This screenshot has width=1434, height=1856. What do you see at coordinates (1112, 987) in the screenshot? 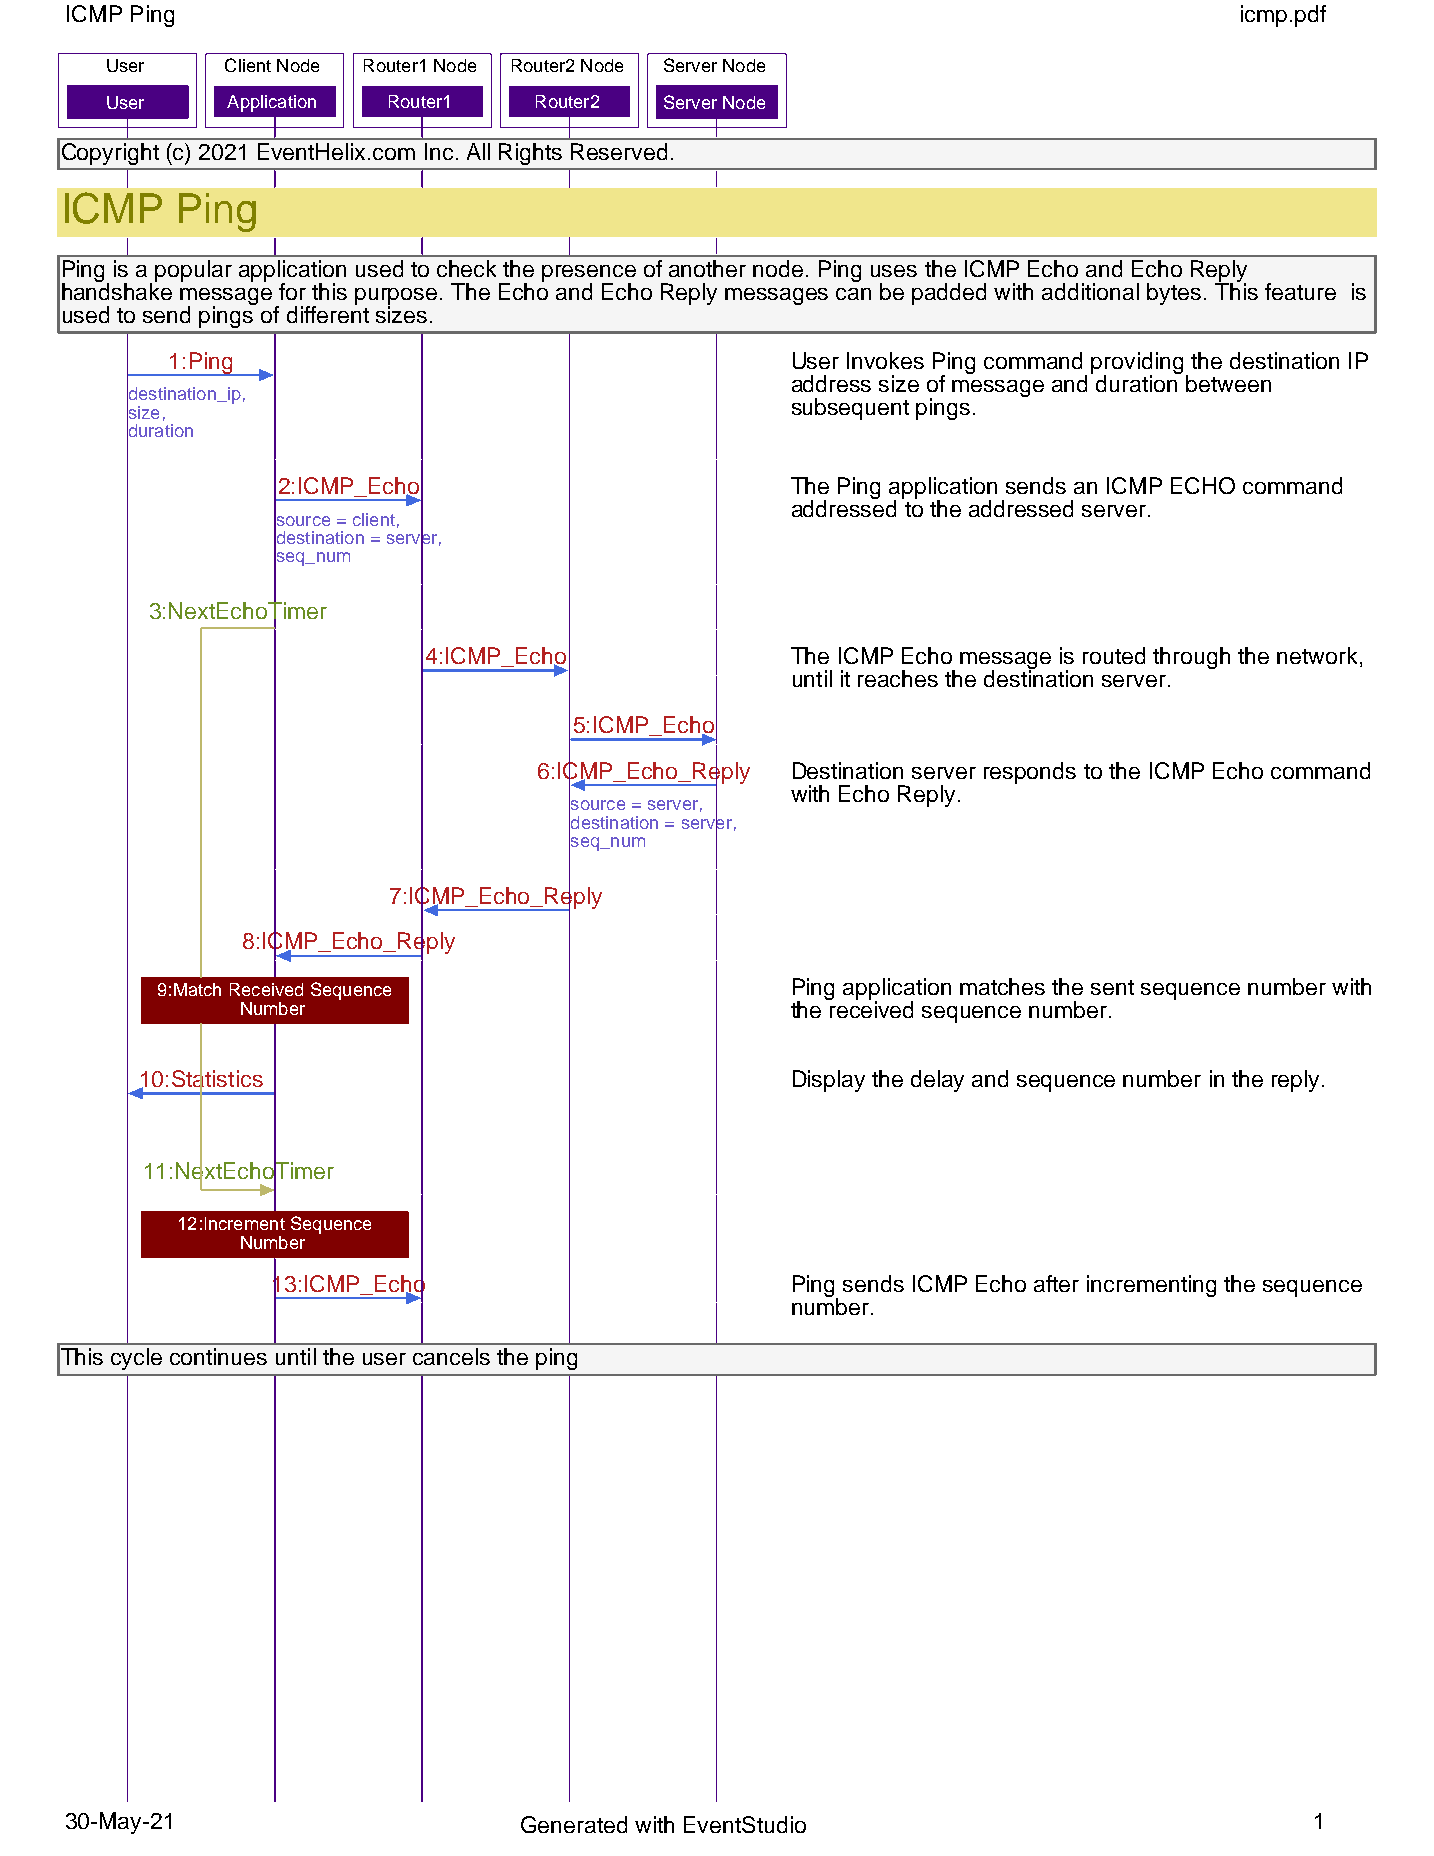
I see `sent` at bounding box center [1112, 987].
